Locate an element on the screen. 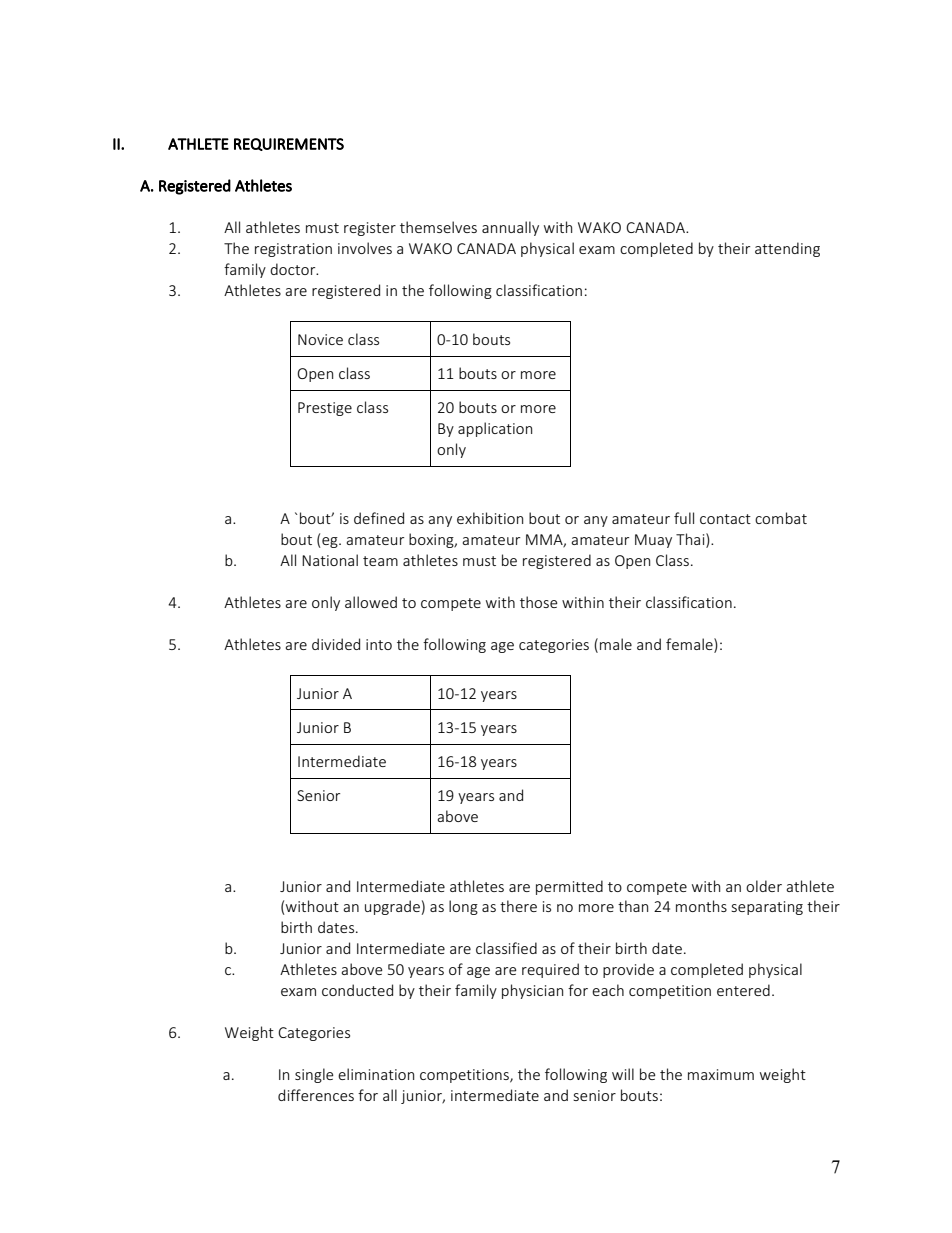 Image resolution: width=952 pixels, height=1233 pixels. contact is located at coordinates (725, 519).
